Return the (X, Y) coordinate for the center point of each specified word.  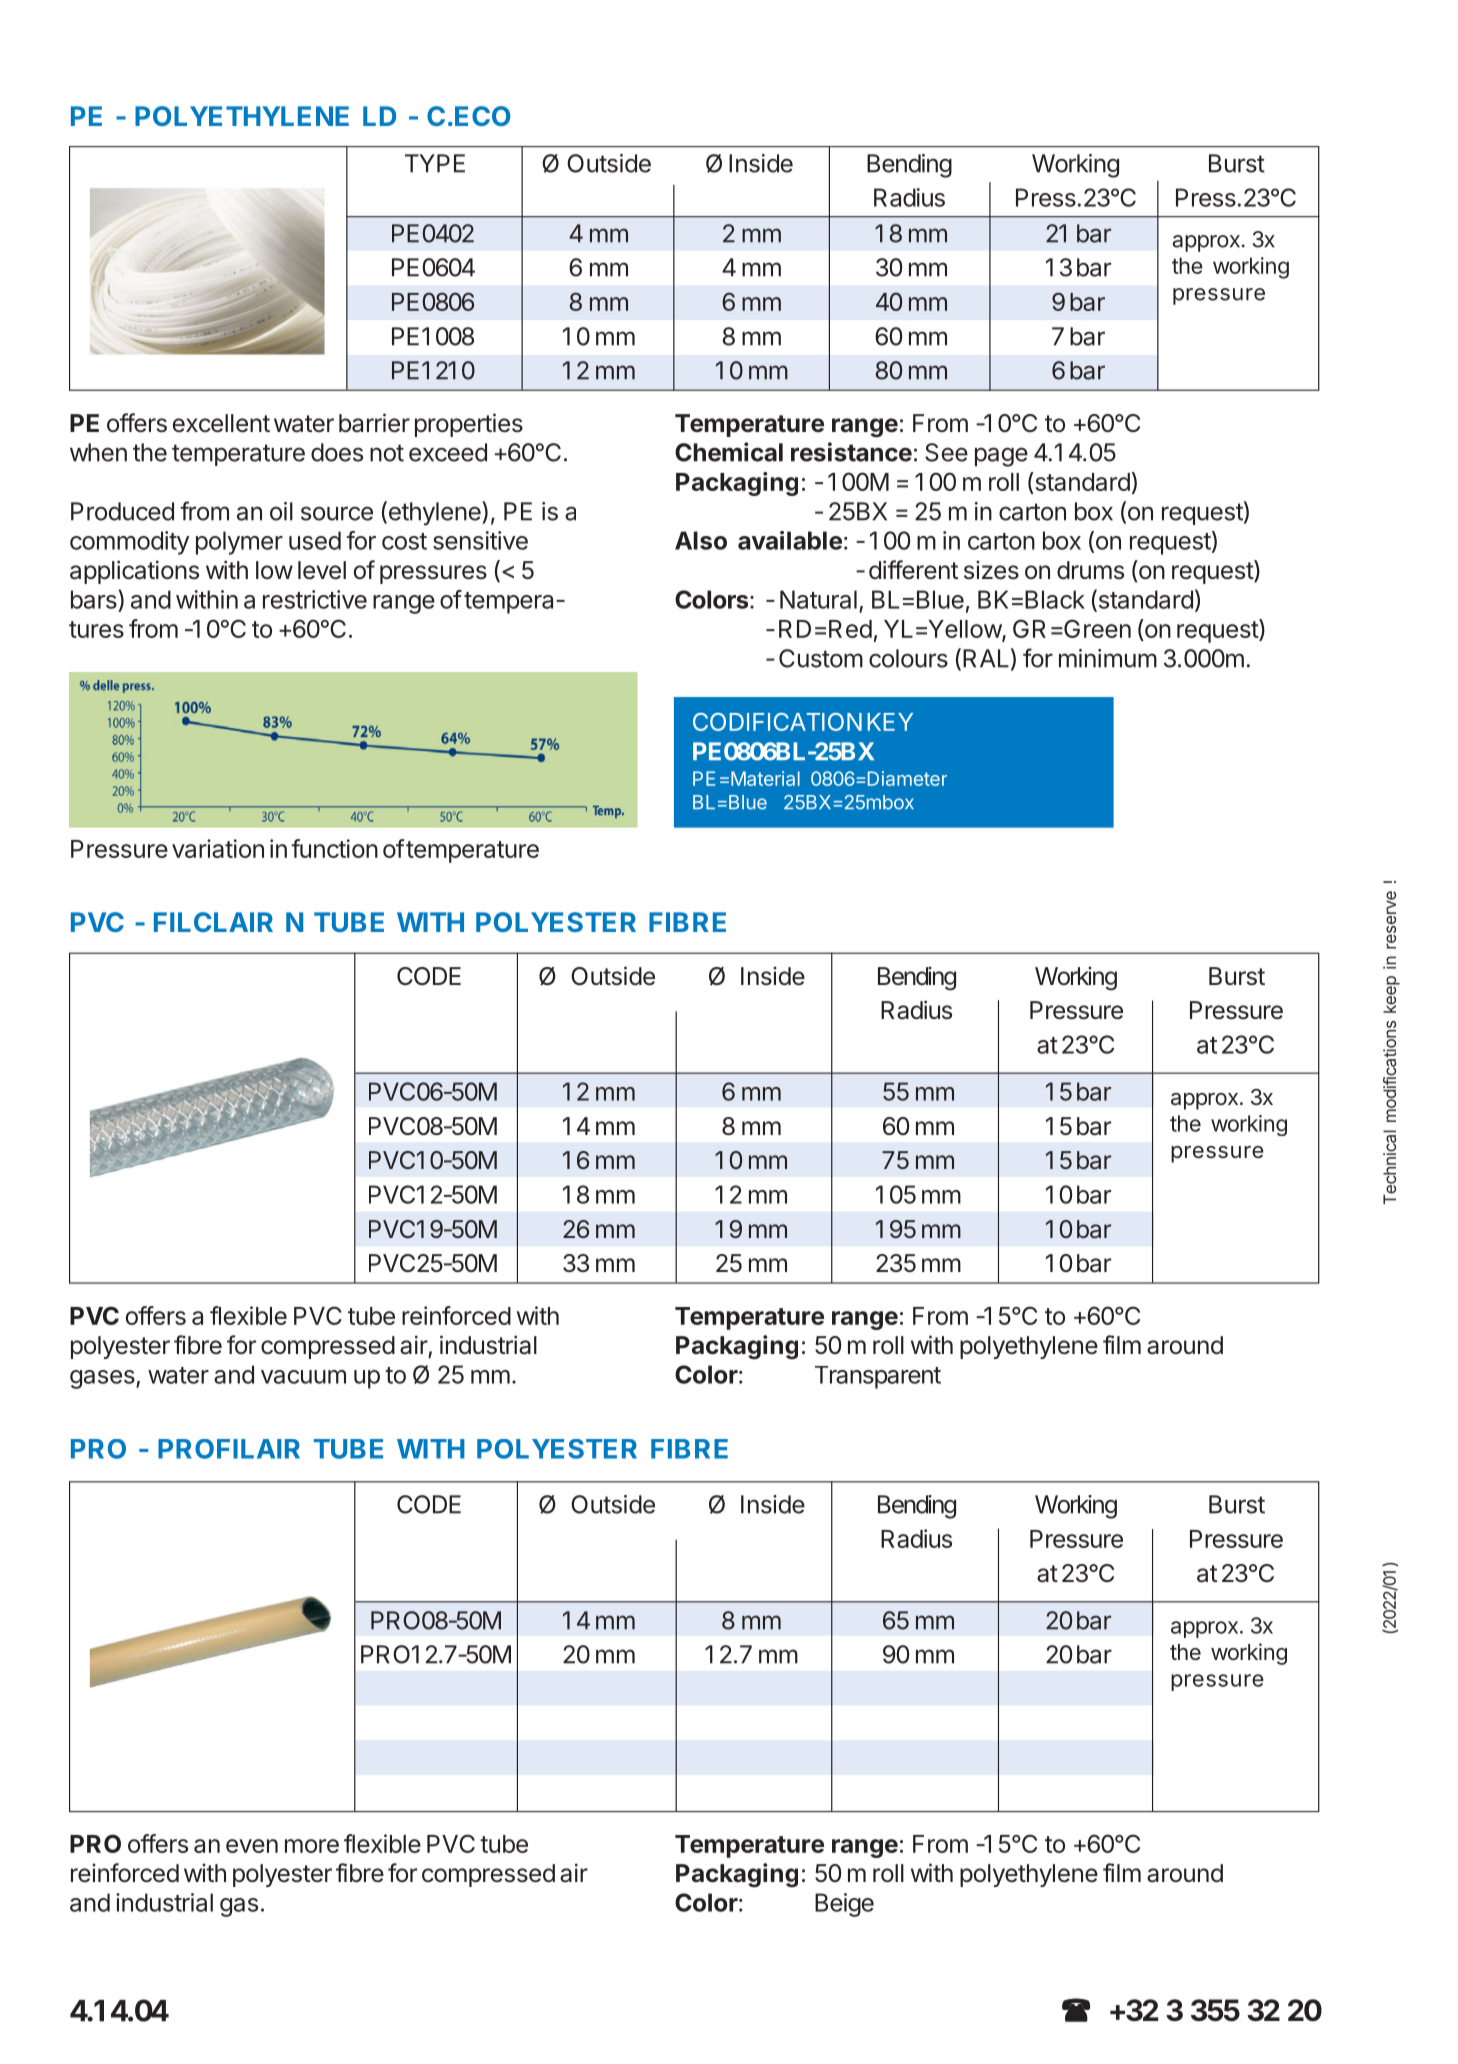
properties (469, 425)
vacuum (303, 1377)
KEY (890, 722)
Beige (844, 1905)
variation (218, 848)
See (946, 452)
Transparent (878, 1377)
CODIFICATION (777, 722)
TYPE (435, 163)
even (252, 1846)
